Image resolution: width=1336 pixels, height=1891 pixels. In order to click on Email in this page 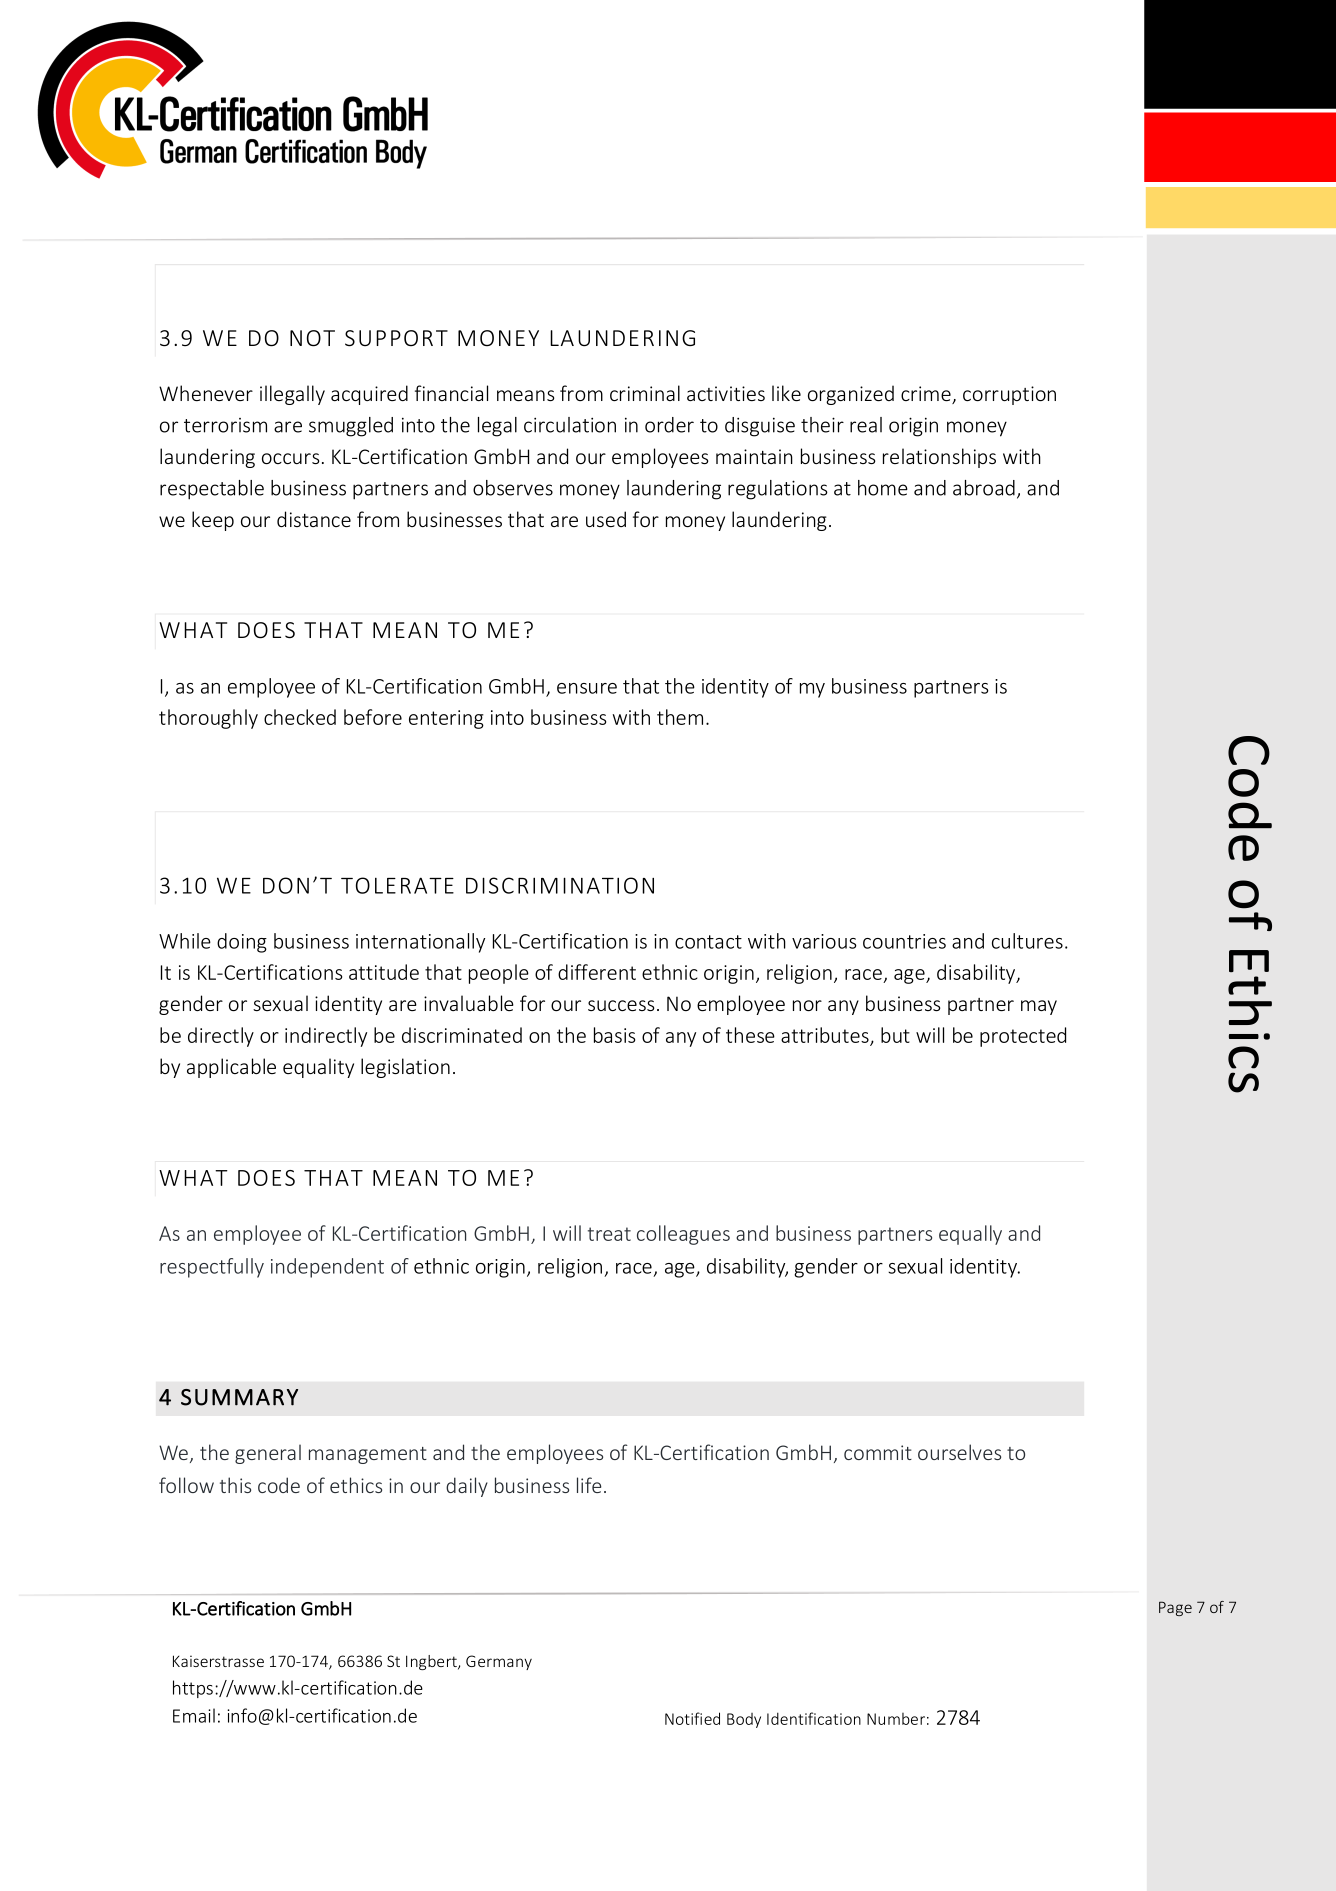, I will do `click(194, 1715)`.
